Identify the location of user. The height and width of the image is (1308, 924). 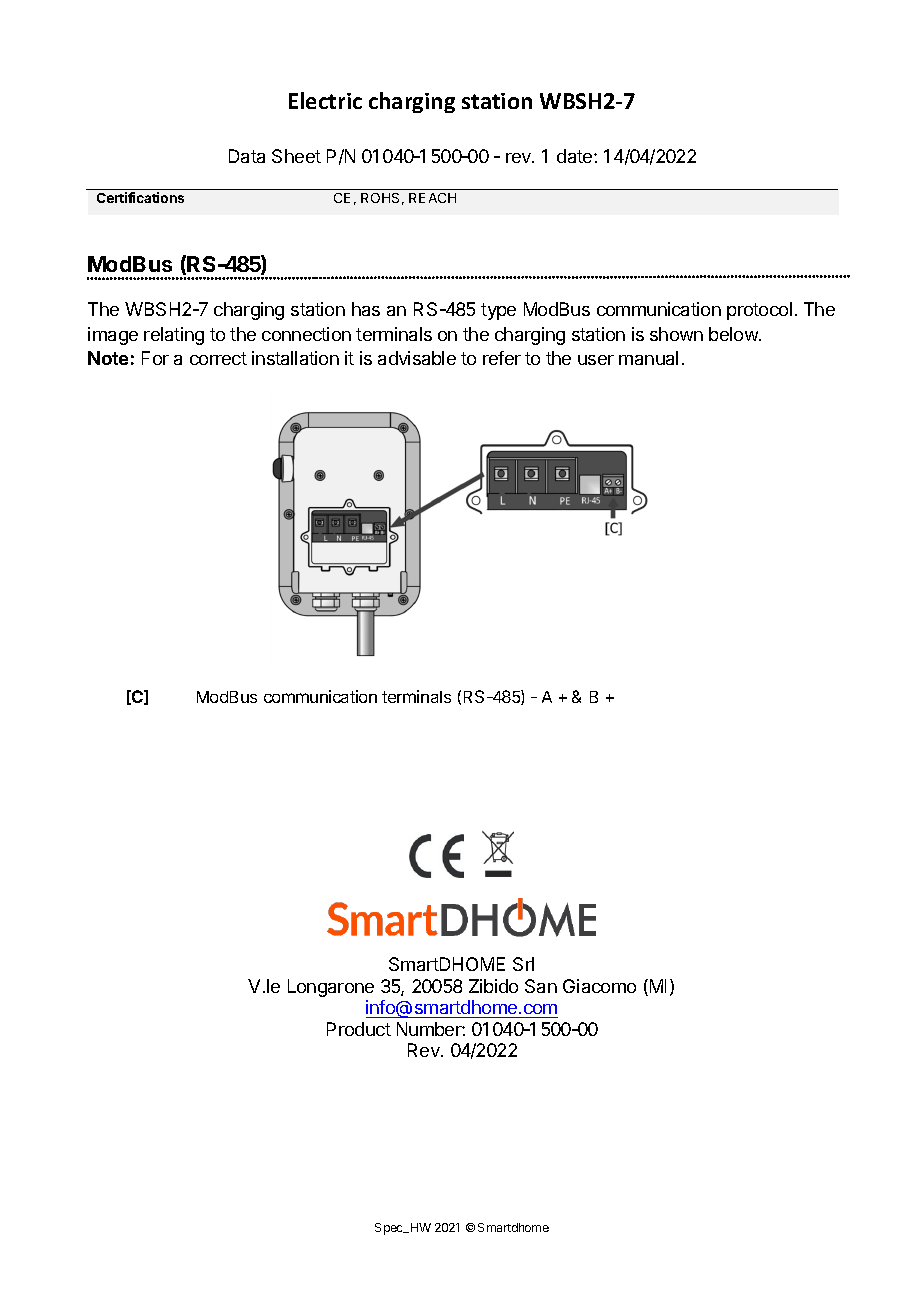
(596, 360).
